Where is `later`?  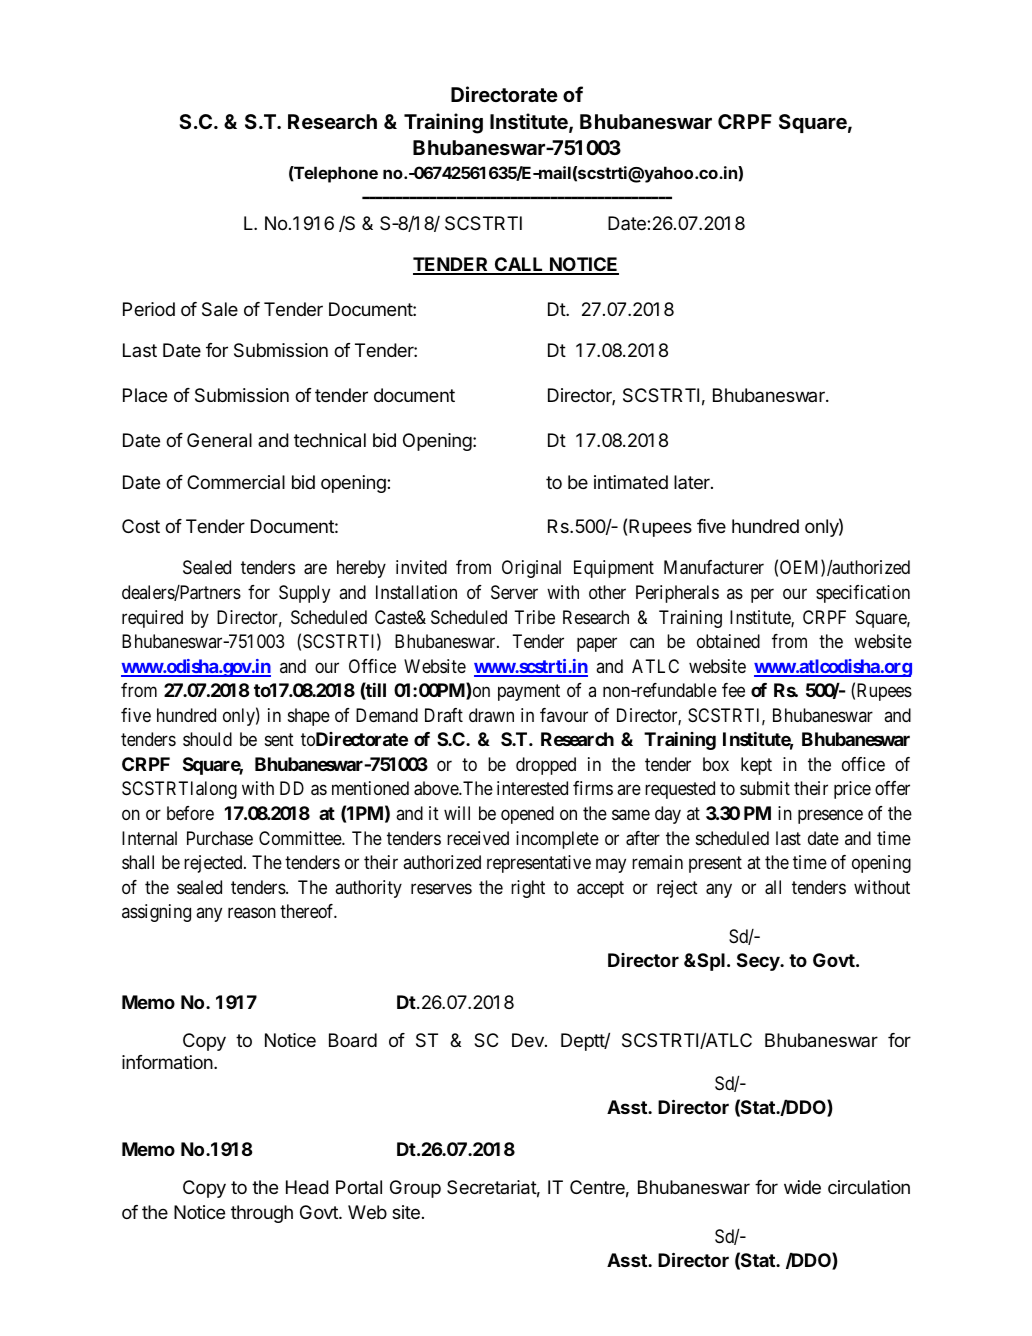
later is located at coordinates (693, 482).
